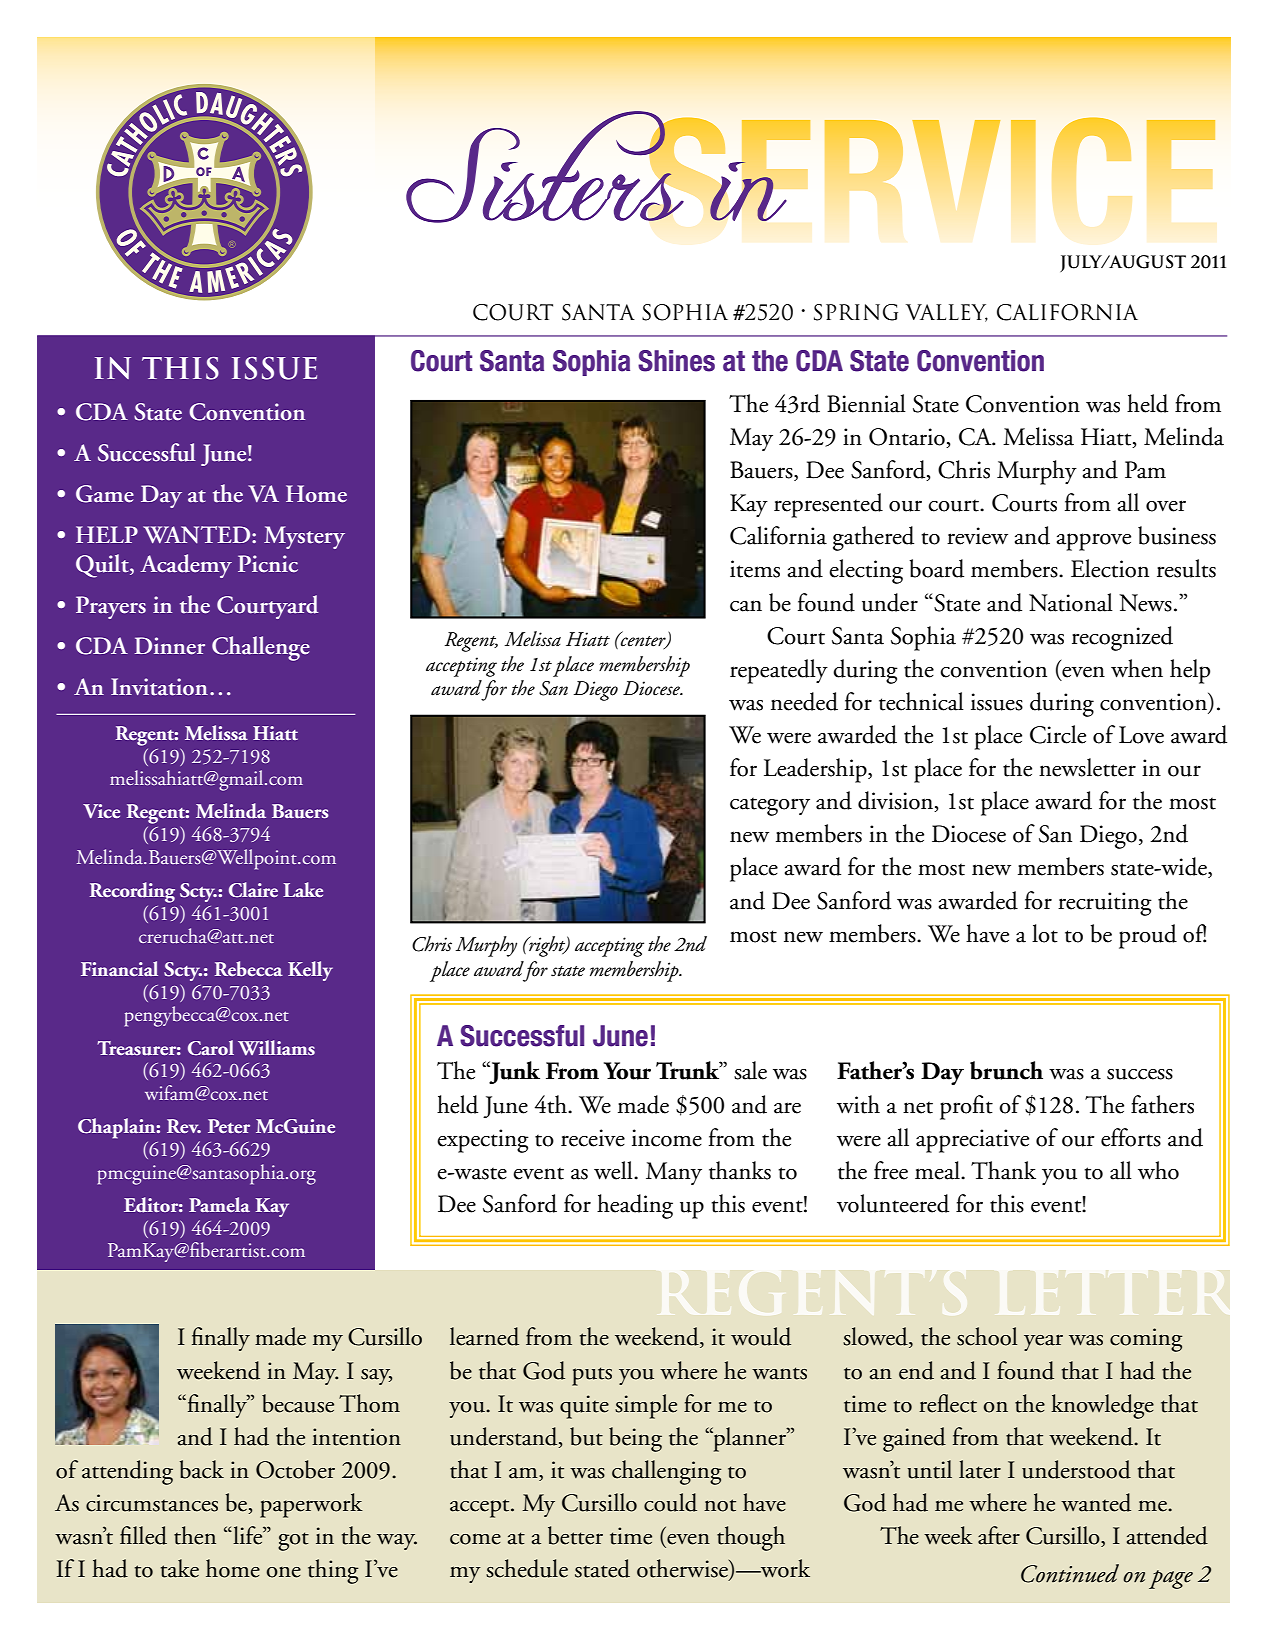  What do you see at coordinates (947, 313) in the page?
I see `Valley` at bounding box center [947, 313].
